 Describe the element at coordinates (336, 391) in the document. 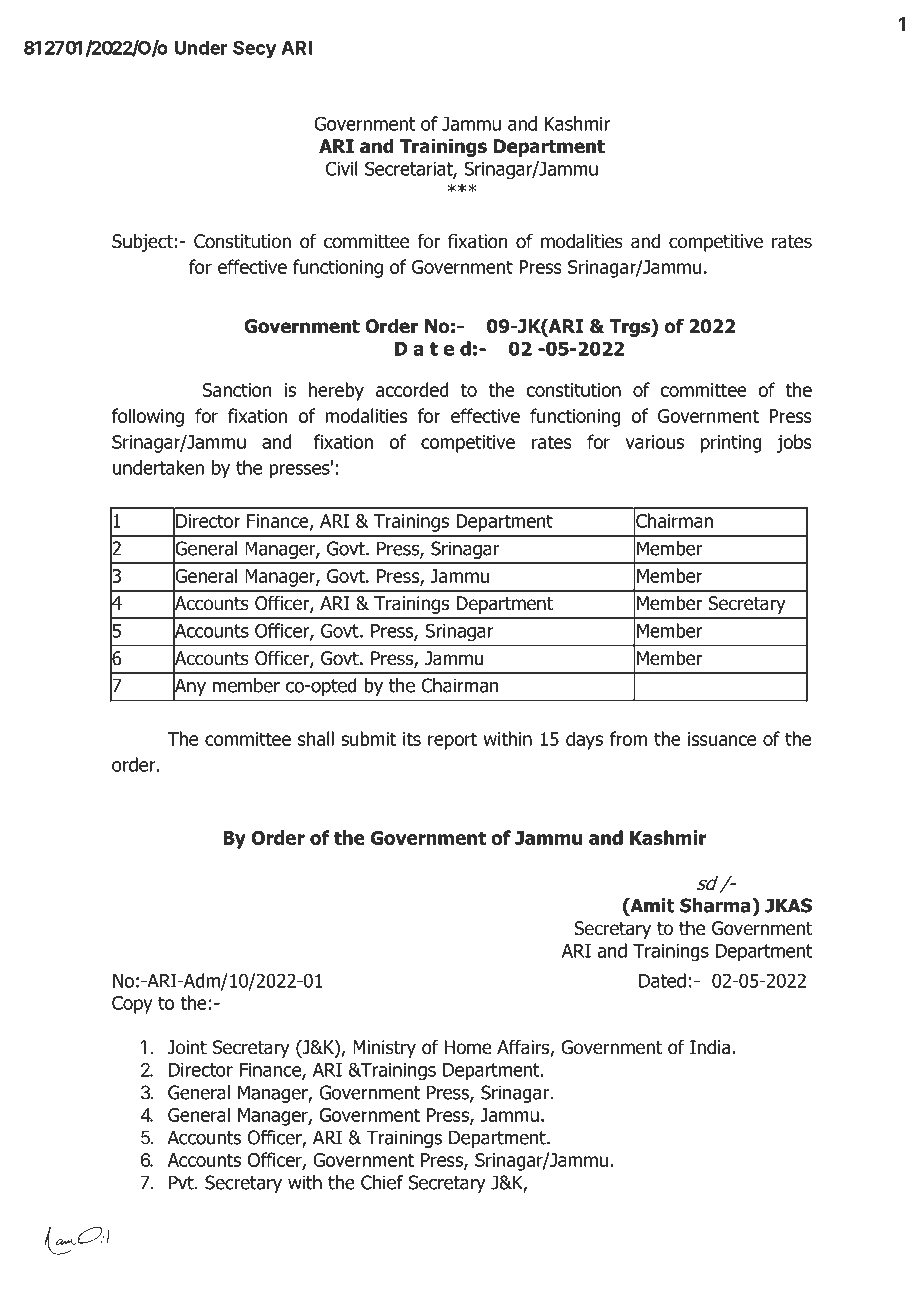

I see `hereby` at that location.
